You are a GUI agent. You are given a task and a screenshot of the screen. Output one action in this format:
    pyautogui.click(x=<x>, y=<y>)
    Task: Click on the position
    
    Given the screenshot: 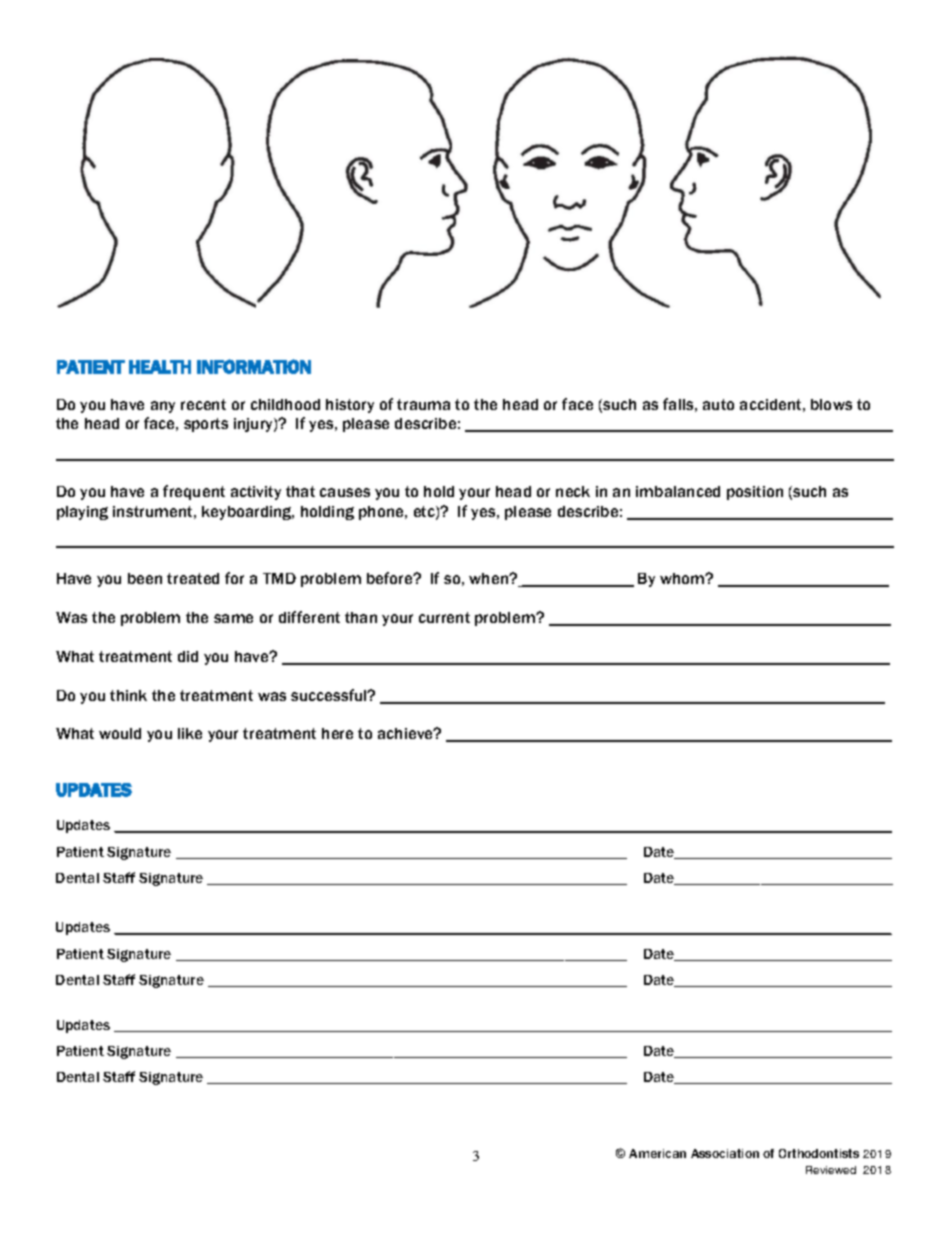 What is the action you would take?
    pyautogui.click(x=755, y=493)
